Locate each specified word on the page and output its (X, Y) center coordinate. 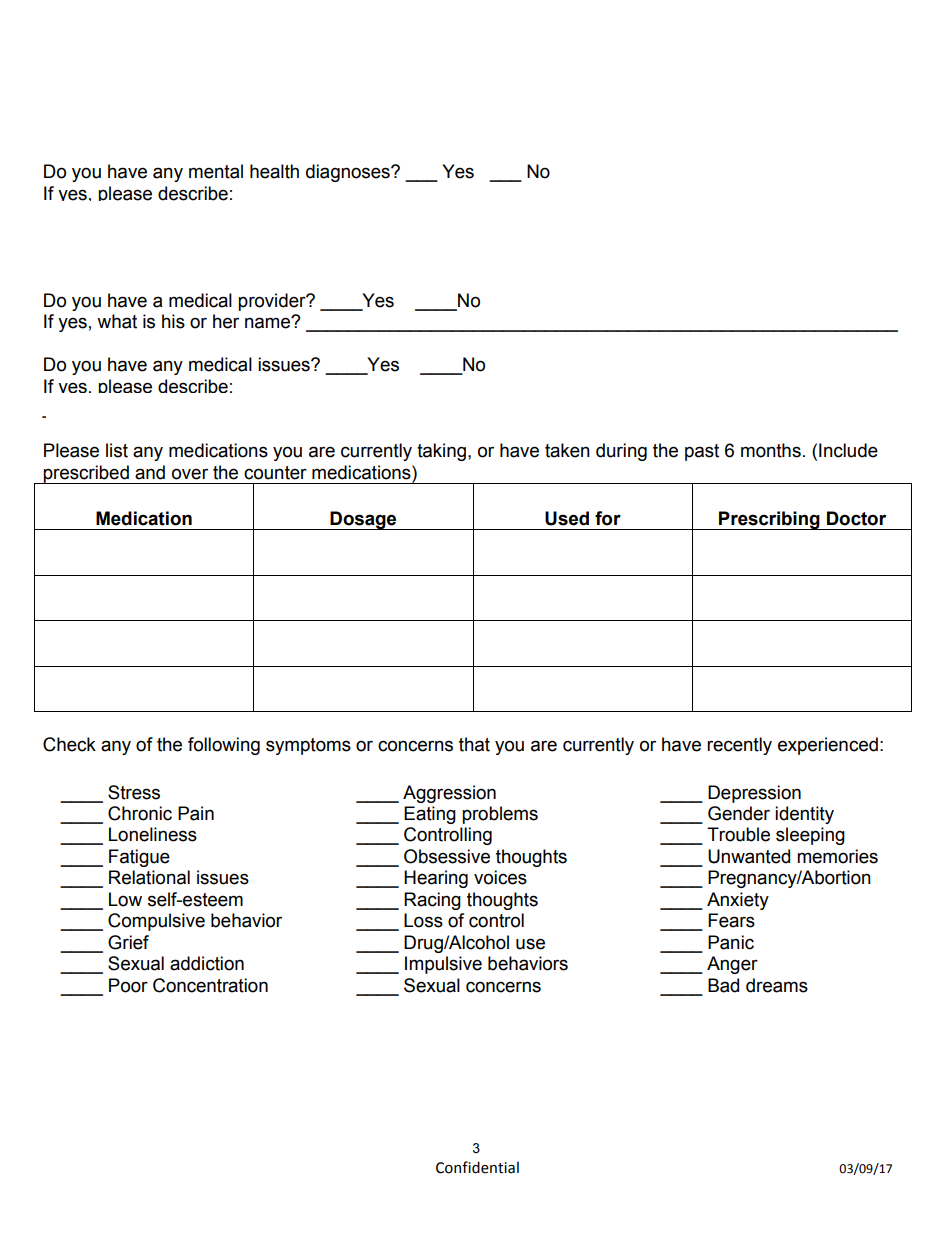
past (702, 452)
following (224, 746)
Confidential (477, 1167)
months (771, 450)
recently (739, 746)
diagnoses (349, 173)
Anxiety (738, 901)
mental (216, 171)
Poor (128, 985)
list (117, 450)
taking (441, 452)
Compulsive (156, 922)
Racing (432, 901)
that (474, 744)
